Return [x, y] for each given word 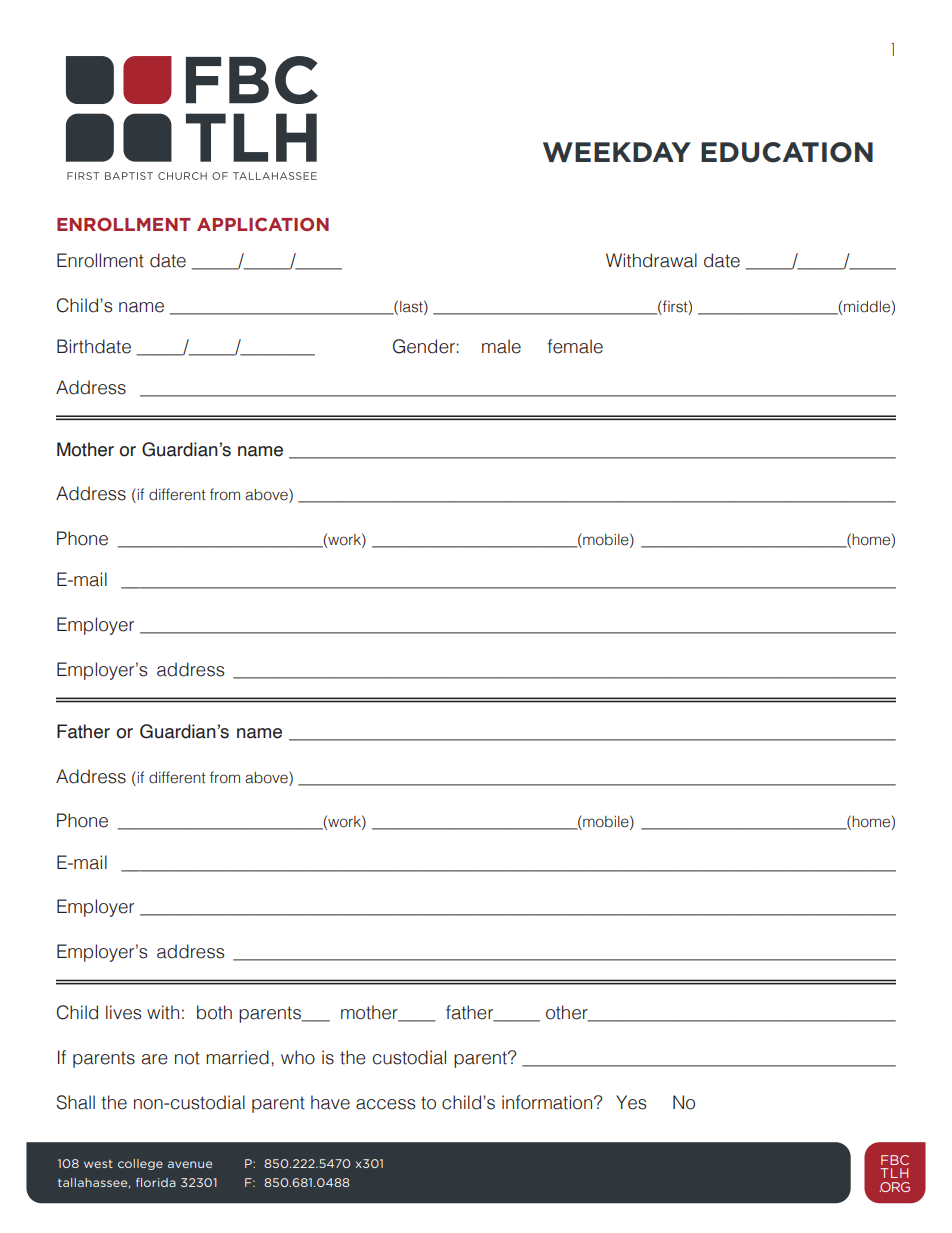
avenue [190, 1164]
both [214, 1012]
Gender [424, 346]
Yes [631, 1102]
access [386, 1104]
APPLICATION [263, 224]
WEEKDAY [617, 152]
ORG [894, 1187]
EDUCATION [787, 152]
